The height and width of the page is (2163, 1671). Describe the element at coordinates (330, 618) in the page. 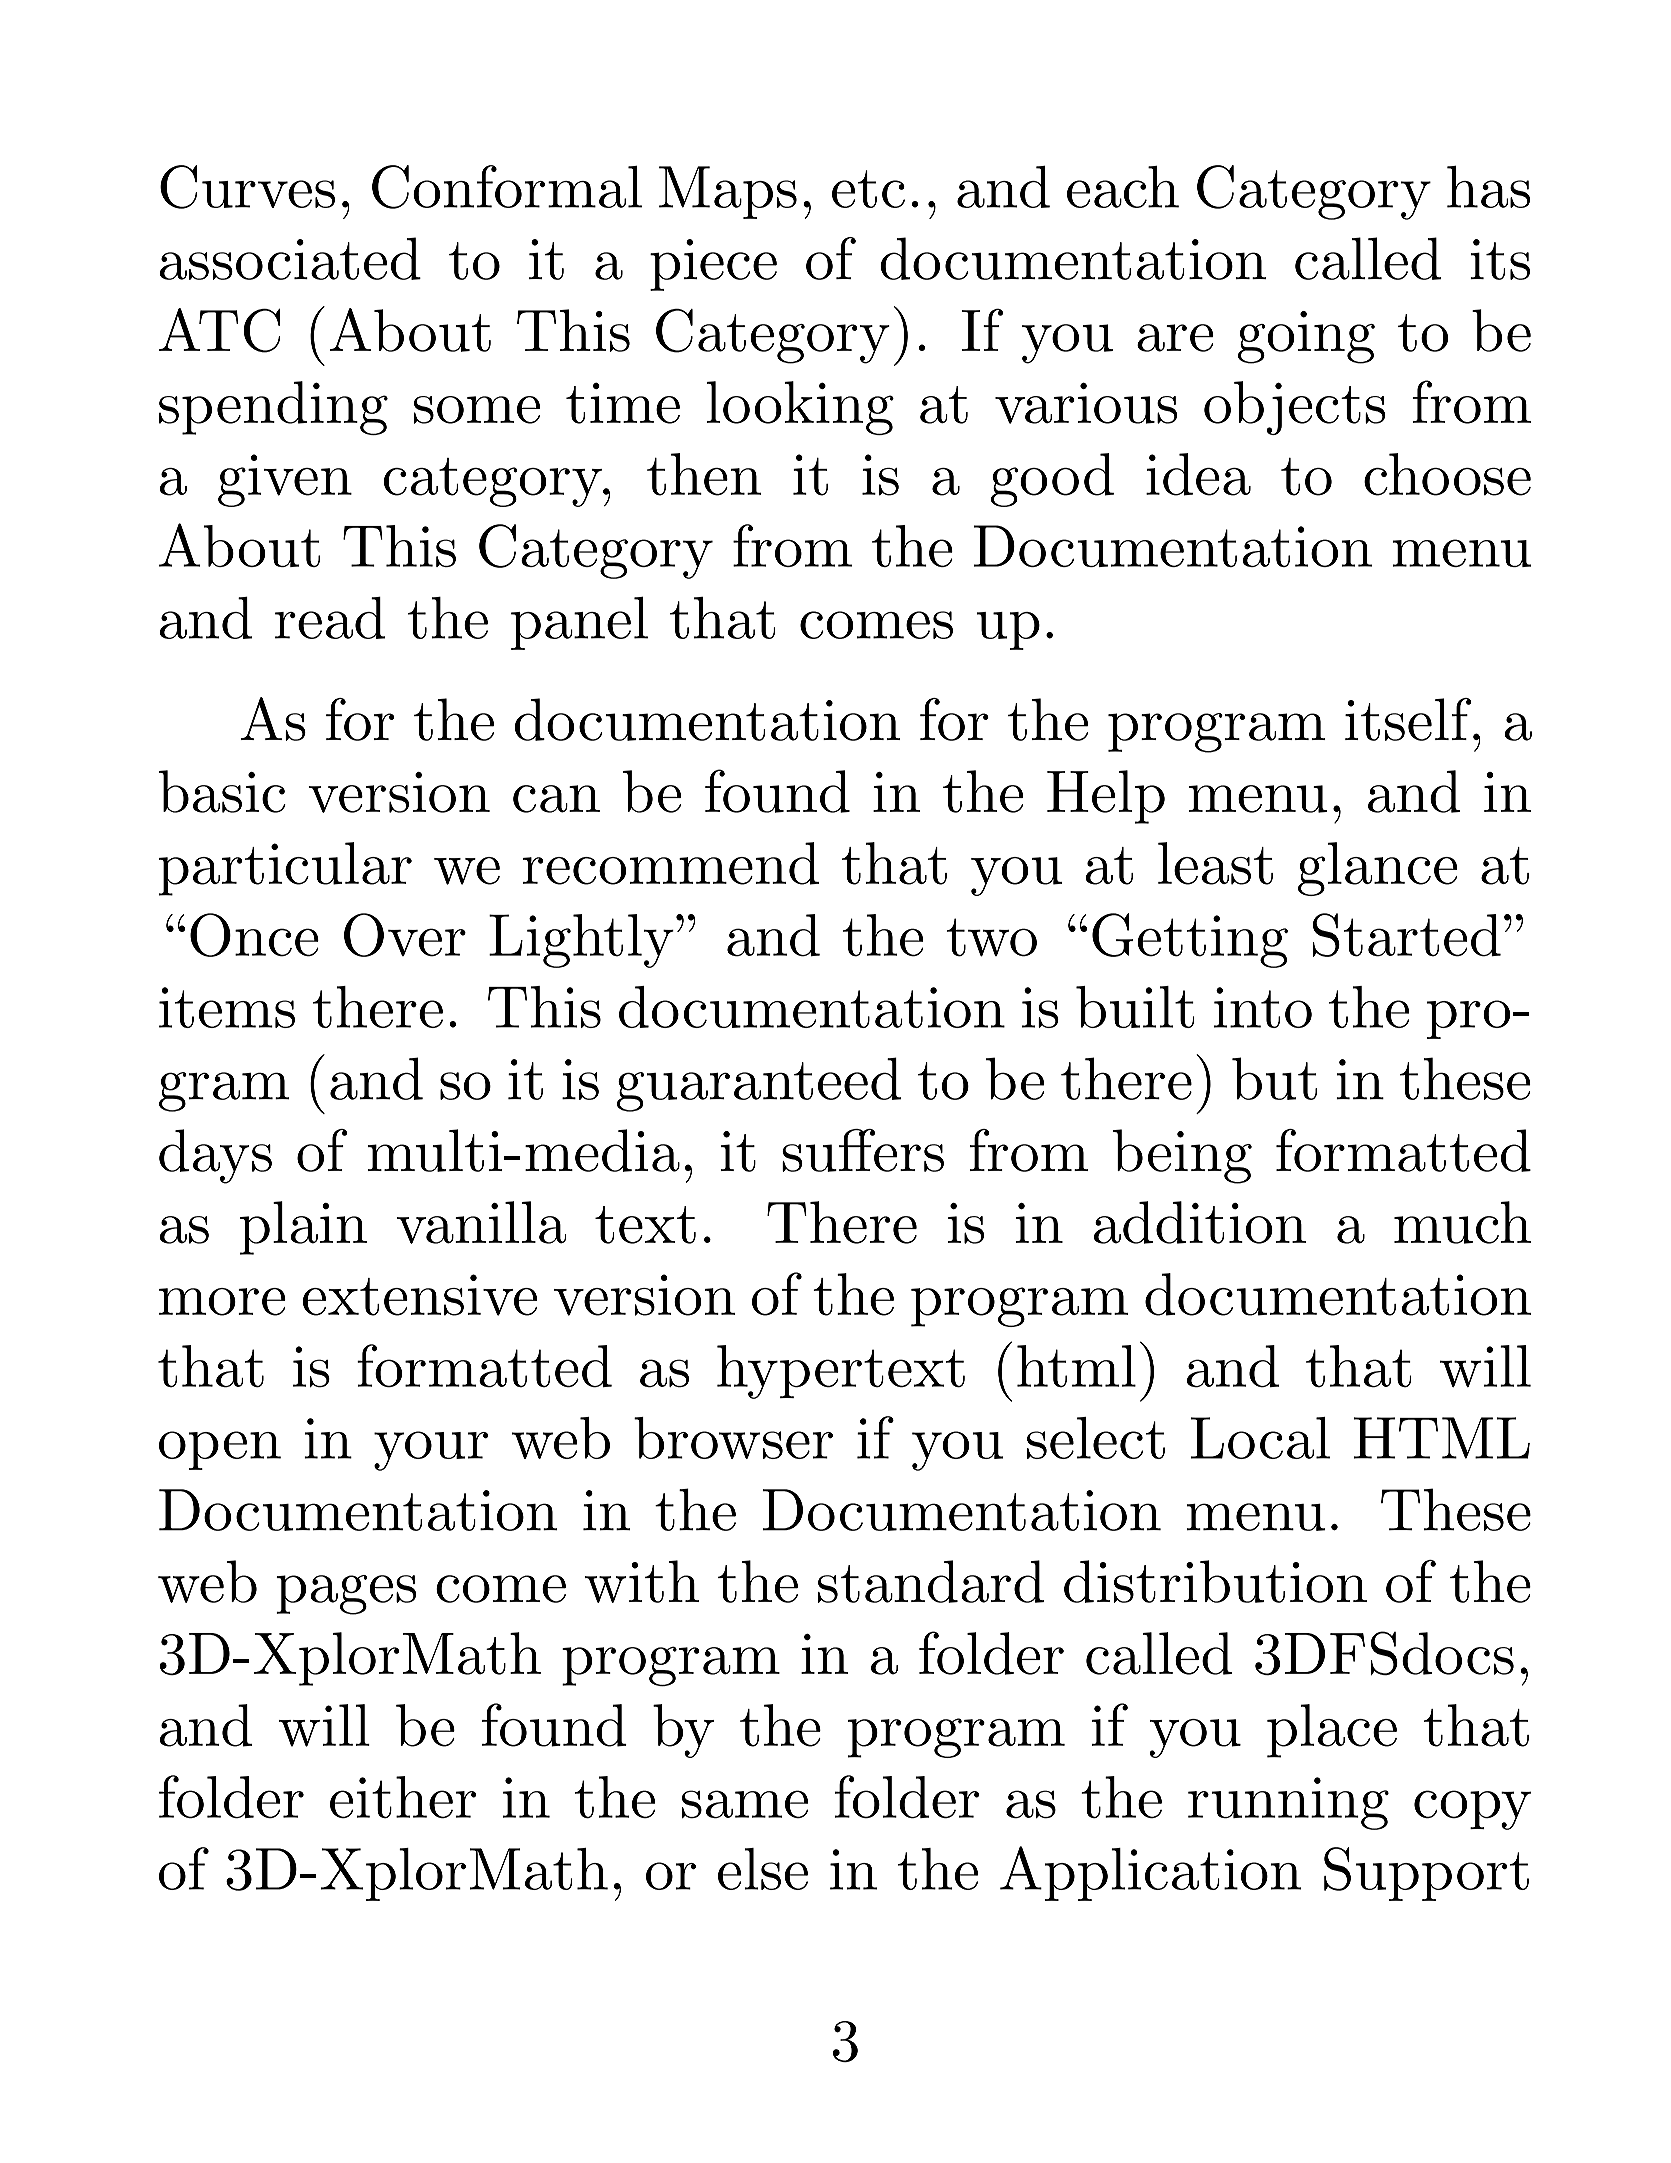

I see `read` at that location.
